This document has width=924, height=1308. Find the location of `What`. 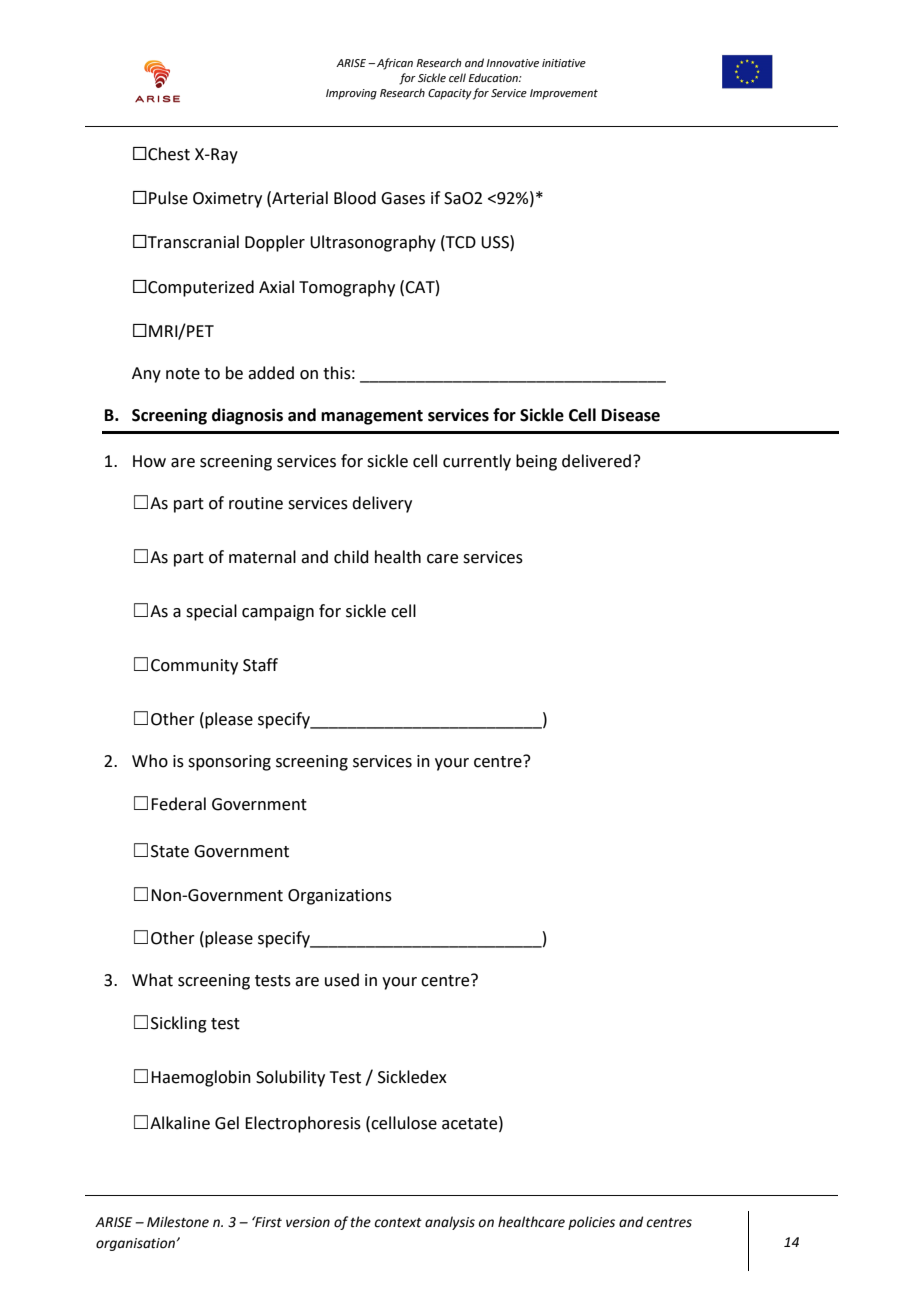

What is located at coordinates (152, 980).
